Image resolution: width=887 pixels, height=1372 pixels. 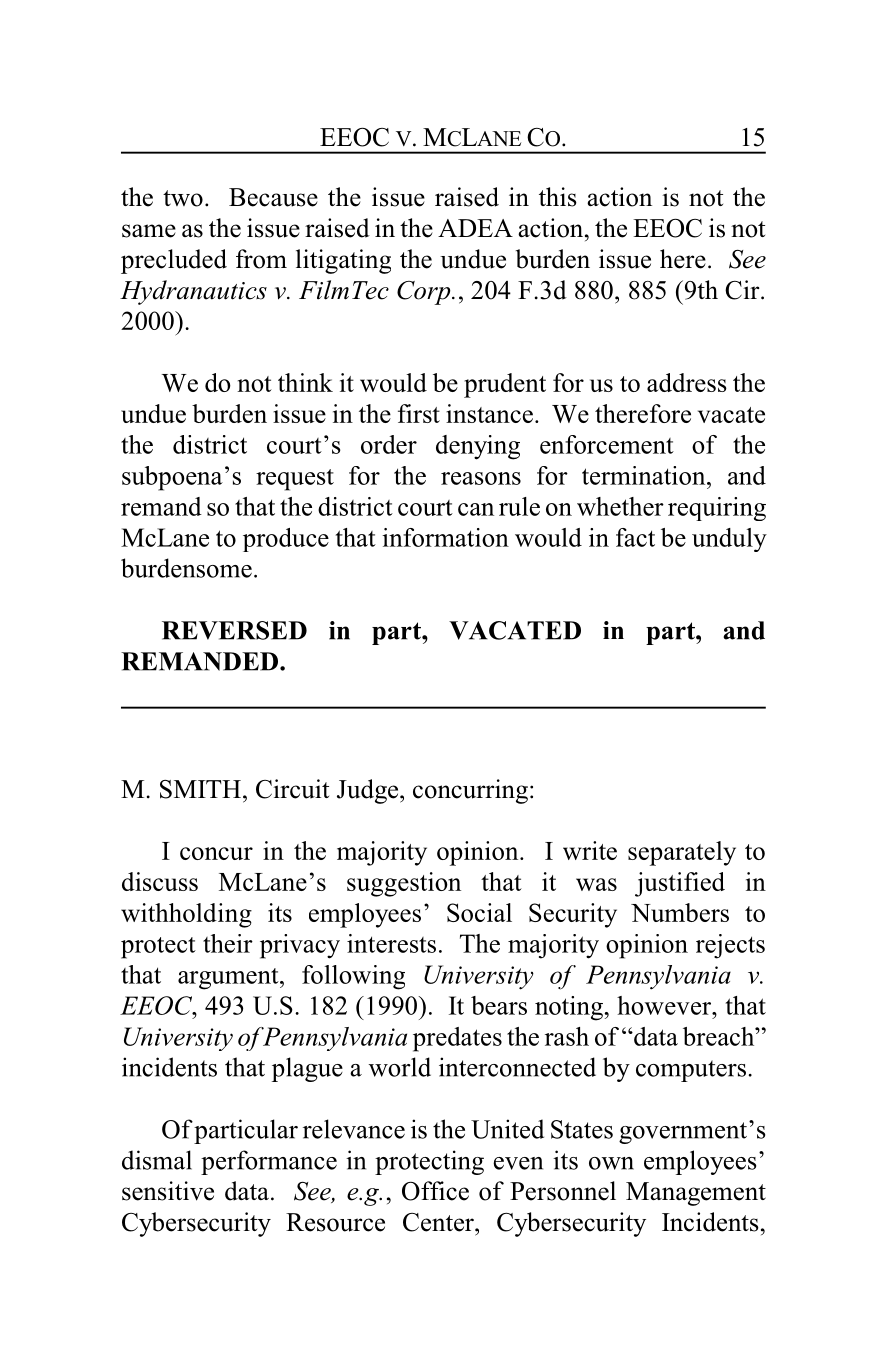 I want to click on discuss, so click(x=160, y=881).
